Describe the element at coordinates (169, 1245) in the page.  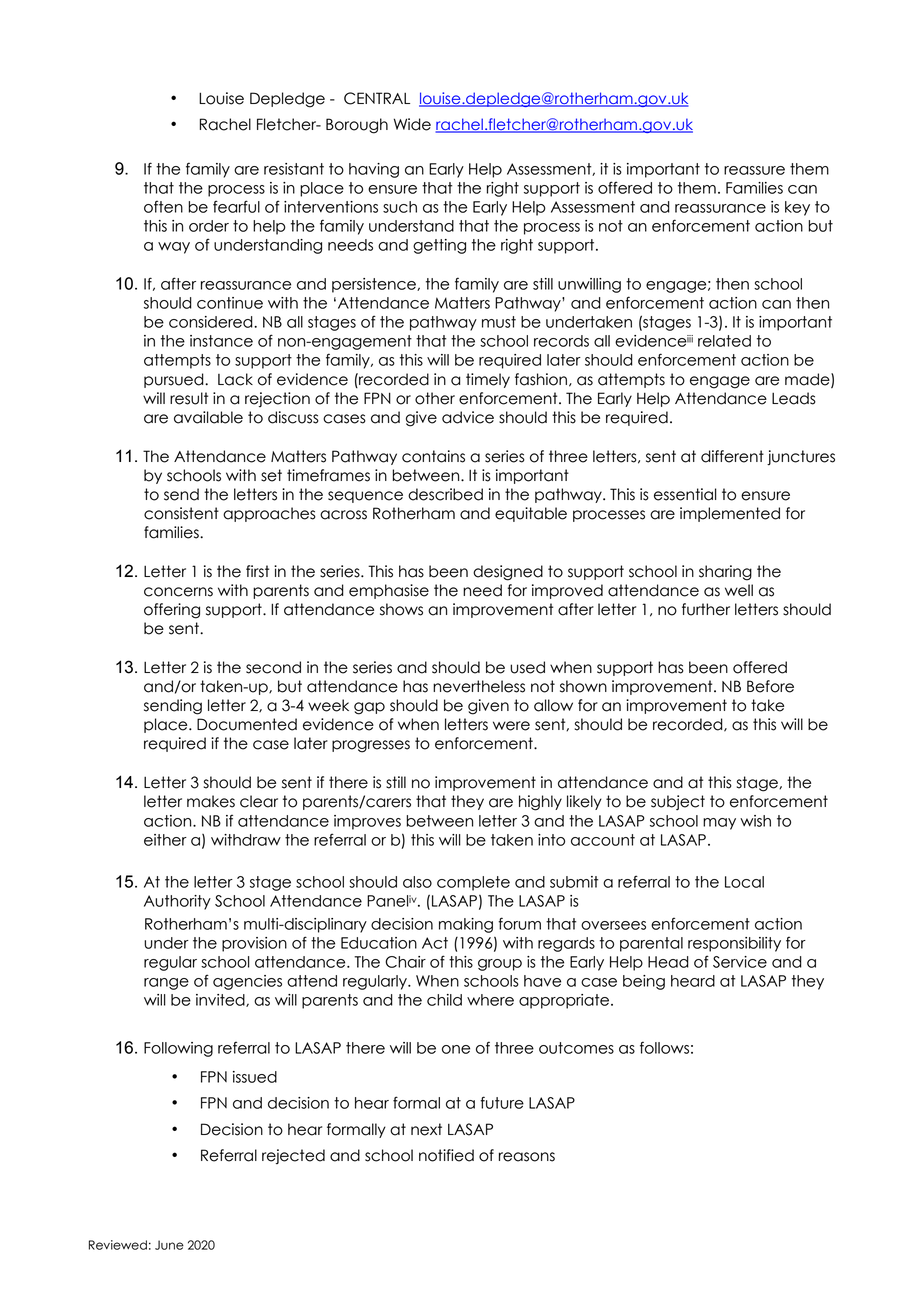
I see `June` at that location.
